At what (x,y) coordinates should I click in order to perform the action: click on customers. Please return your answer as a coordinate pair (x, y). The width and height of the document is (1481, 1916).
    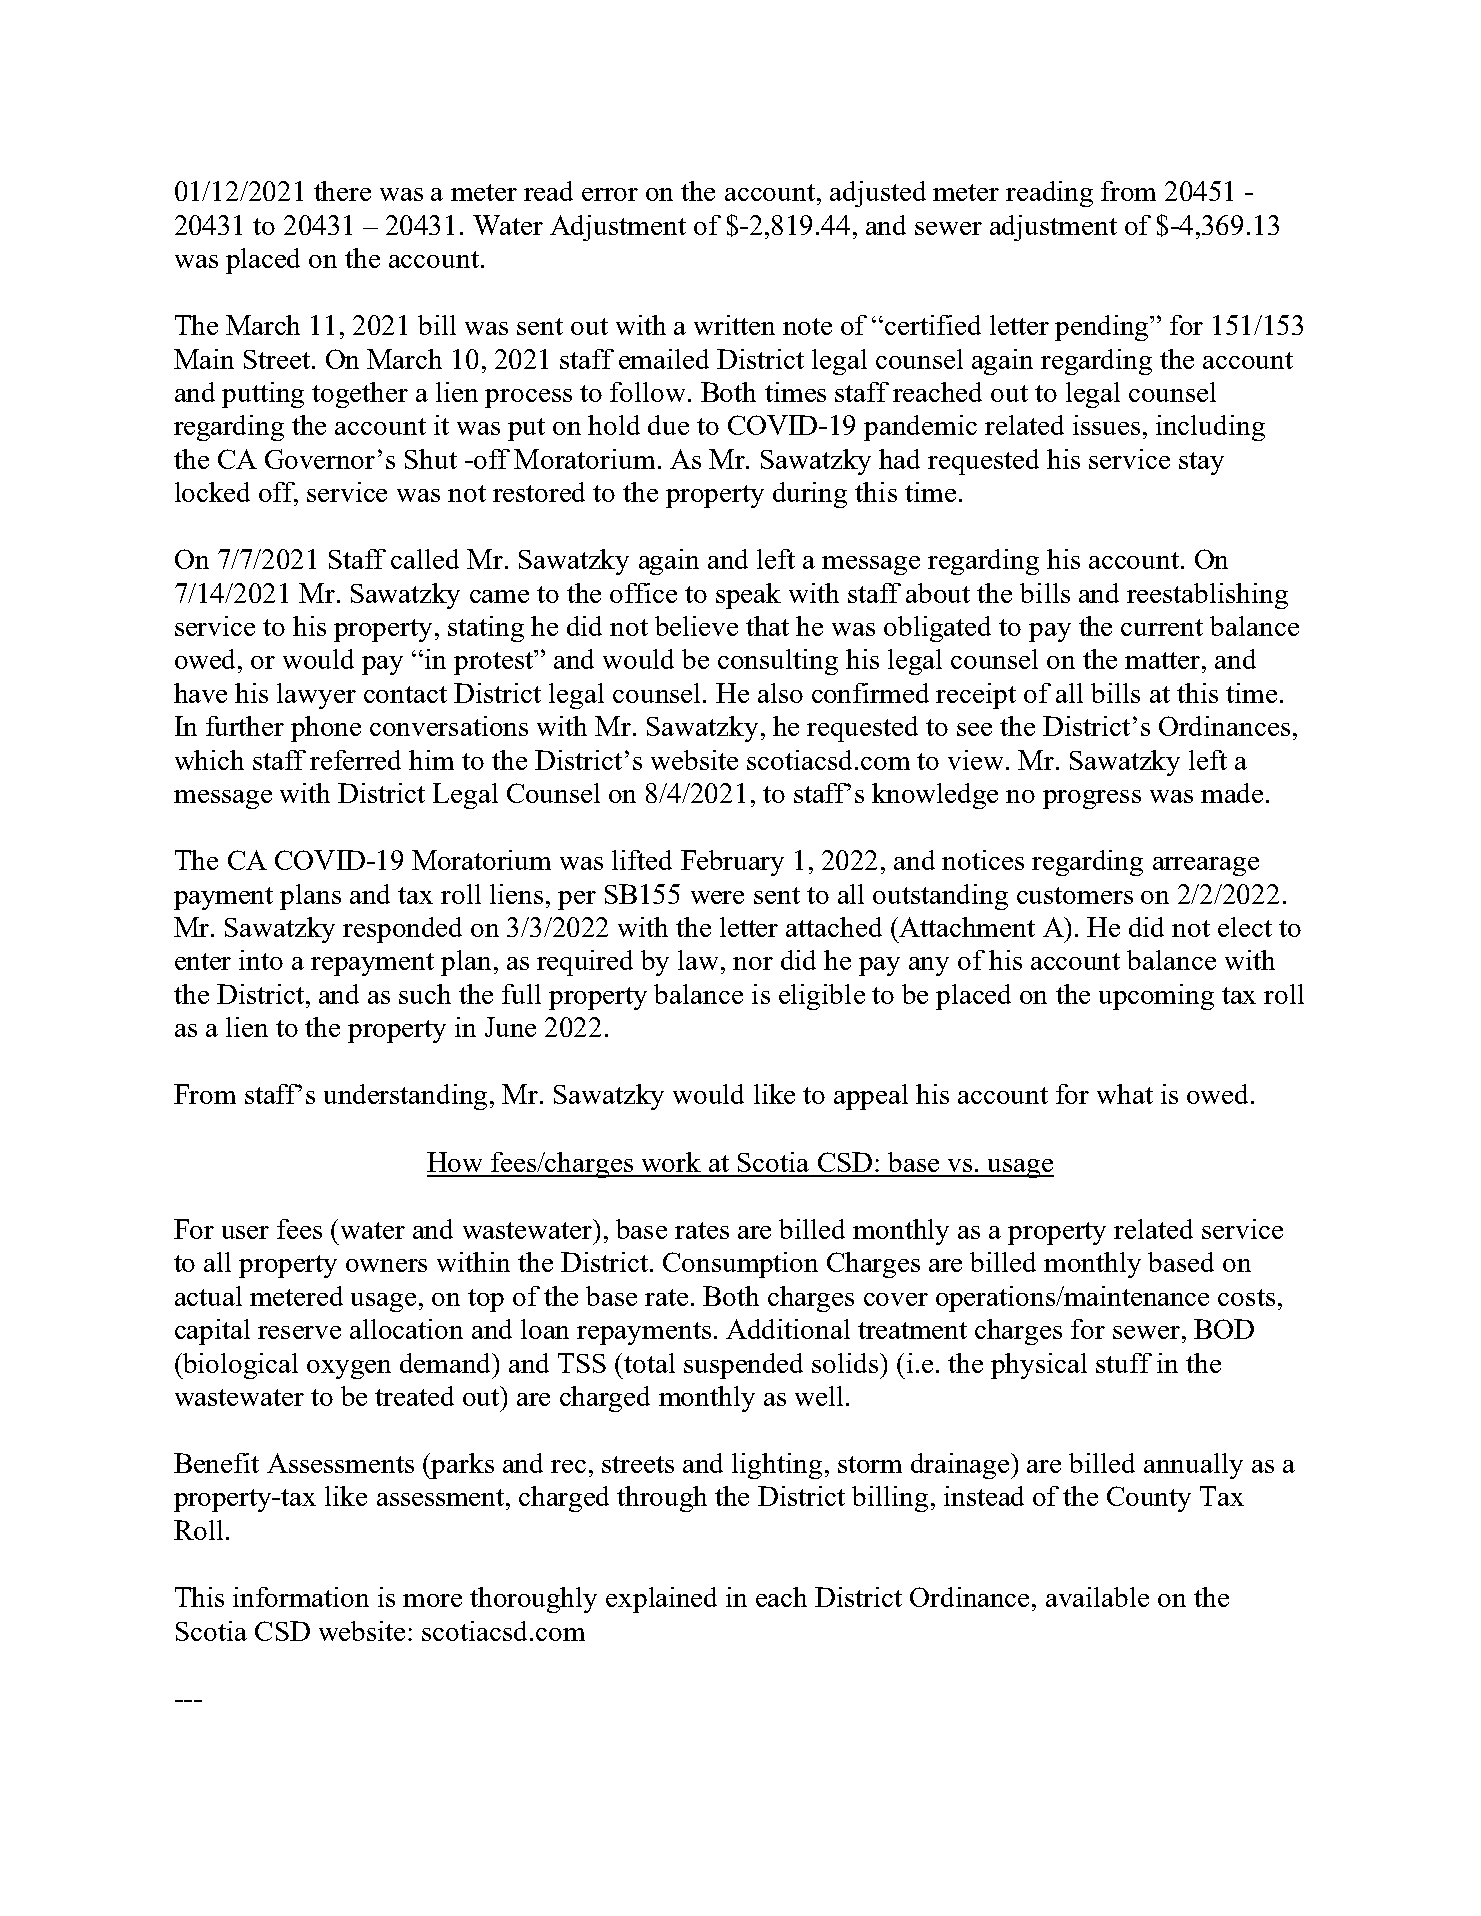
    Looking at the image, I should click on (1075, 895).
